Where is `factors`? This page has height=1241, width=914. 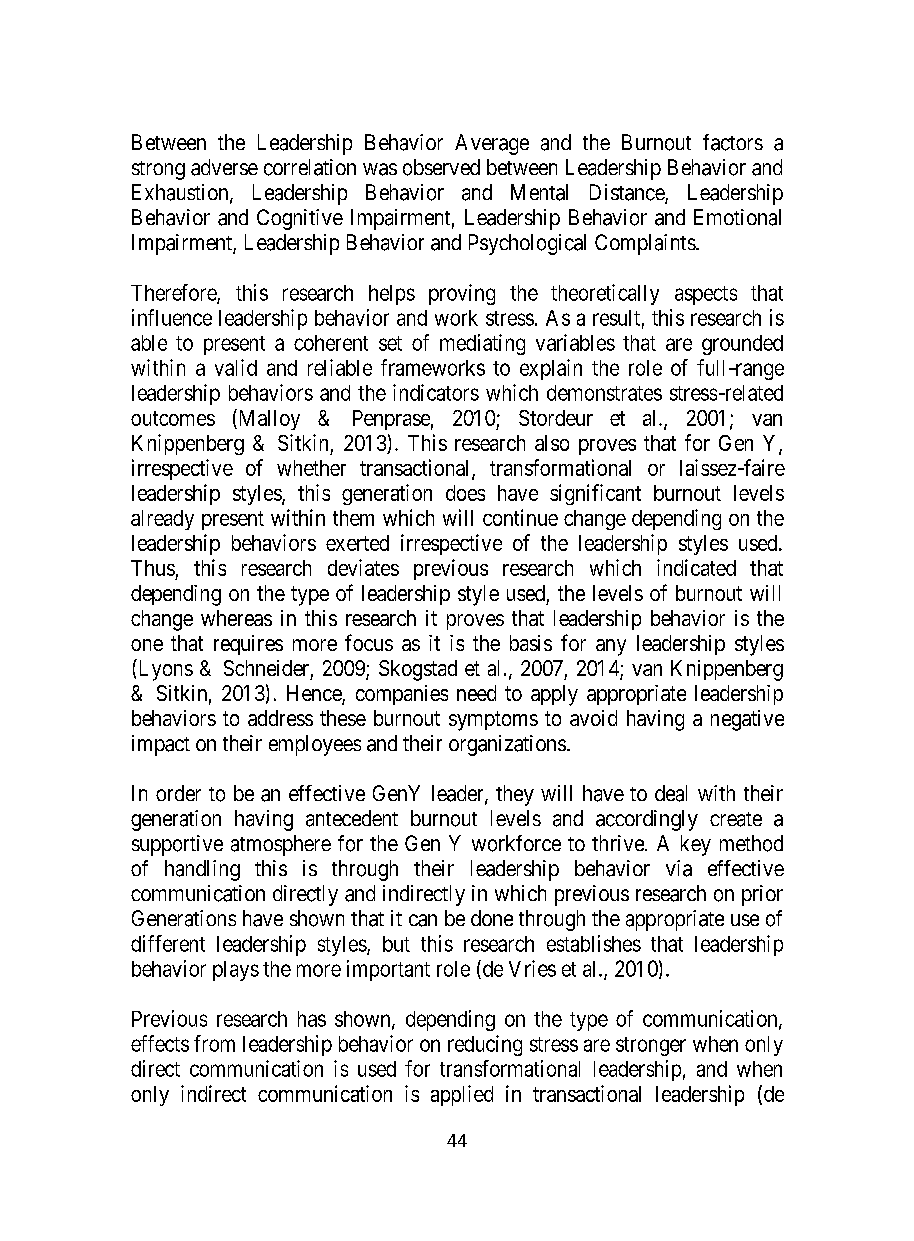 factors is located at coordinates (733, 142).
